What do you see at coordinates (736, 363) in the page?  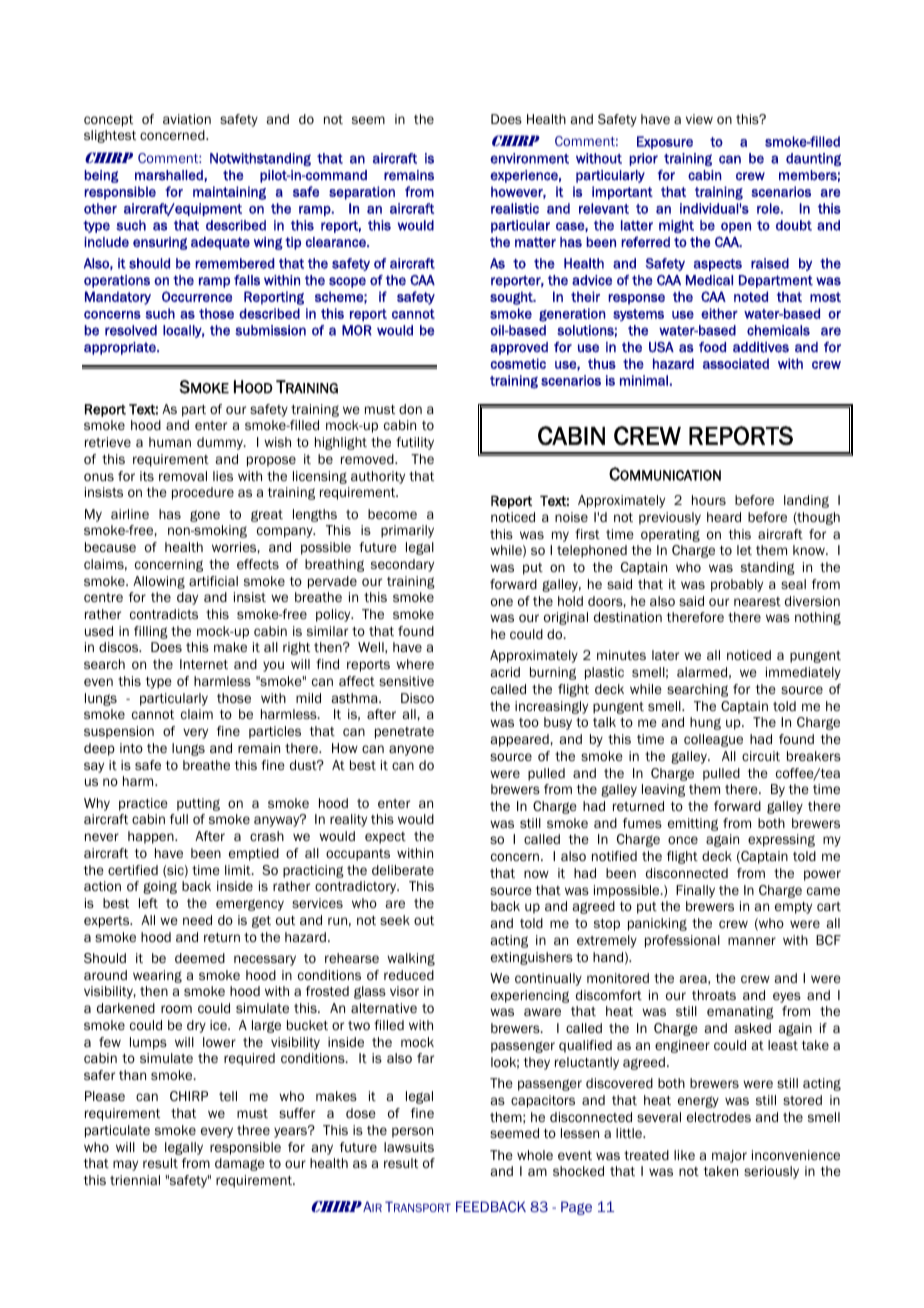 I see `associated` at bounding box center [736, 363].
